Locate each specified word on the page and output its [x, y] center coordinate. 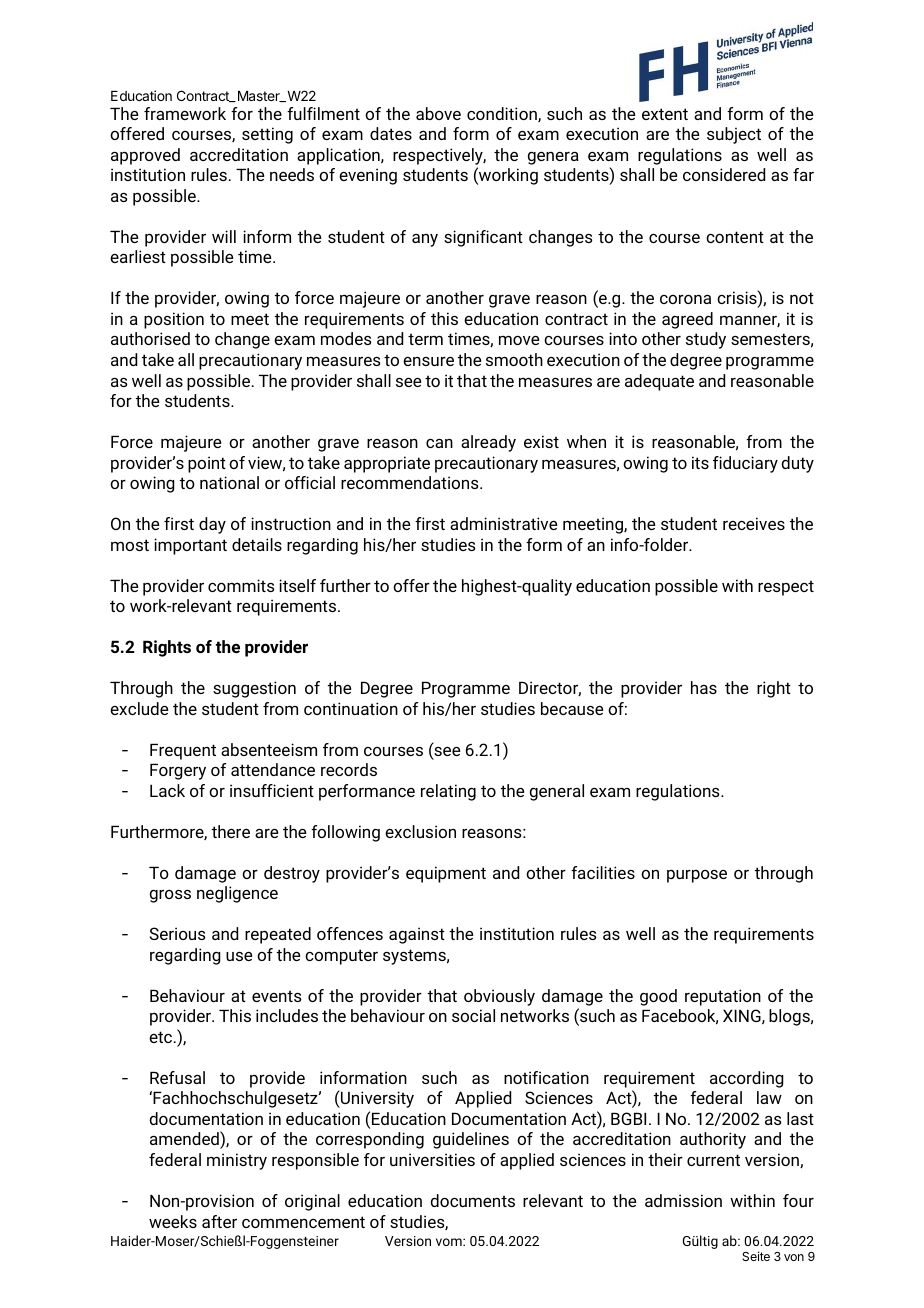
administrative [503, 523]
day [212, 525]
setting [267, 135]
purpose [697, 876]
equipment [446, 874]
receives [754, 523]
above [438, 113]
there [231, 831]
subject [734, 135]
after [219, 1221]
